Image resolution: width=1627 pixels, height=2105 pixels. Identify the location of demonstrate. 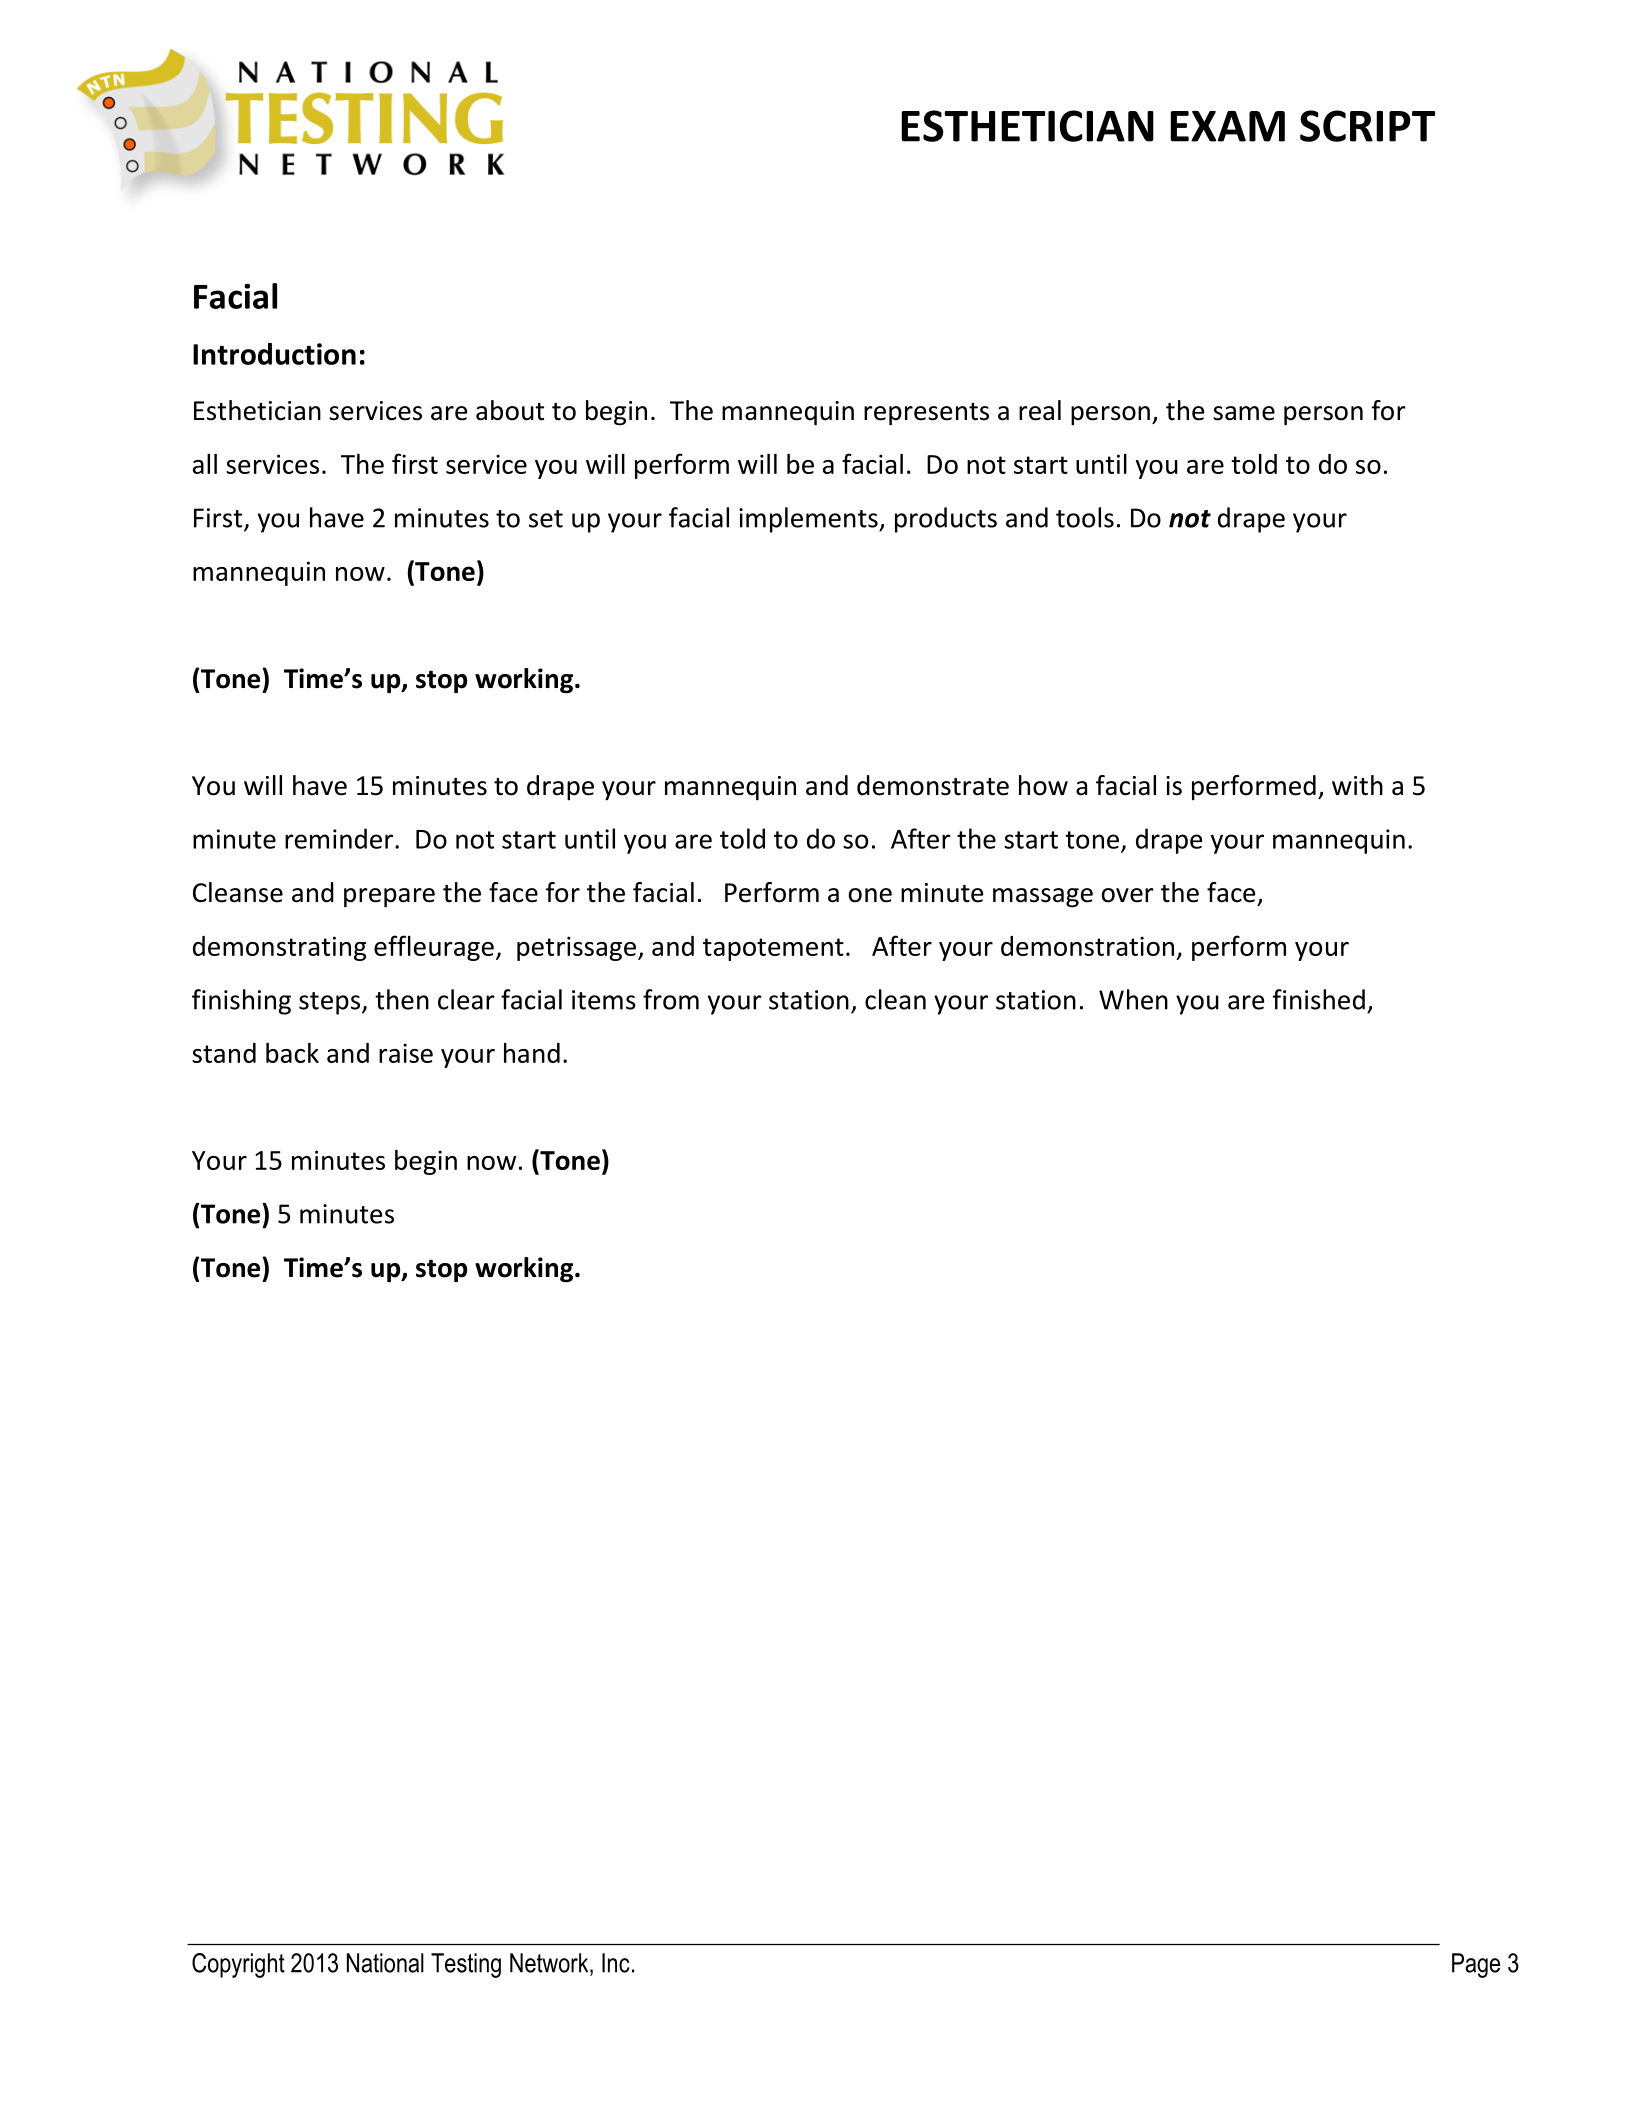
(933, 785).
